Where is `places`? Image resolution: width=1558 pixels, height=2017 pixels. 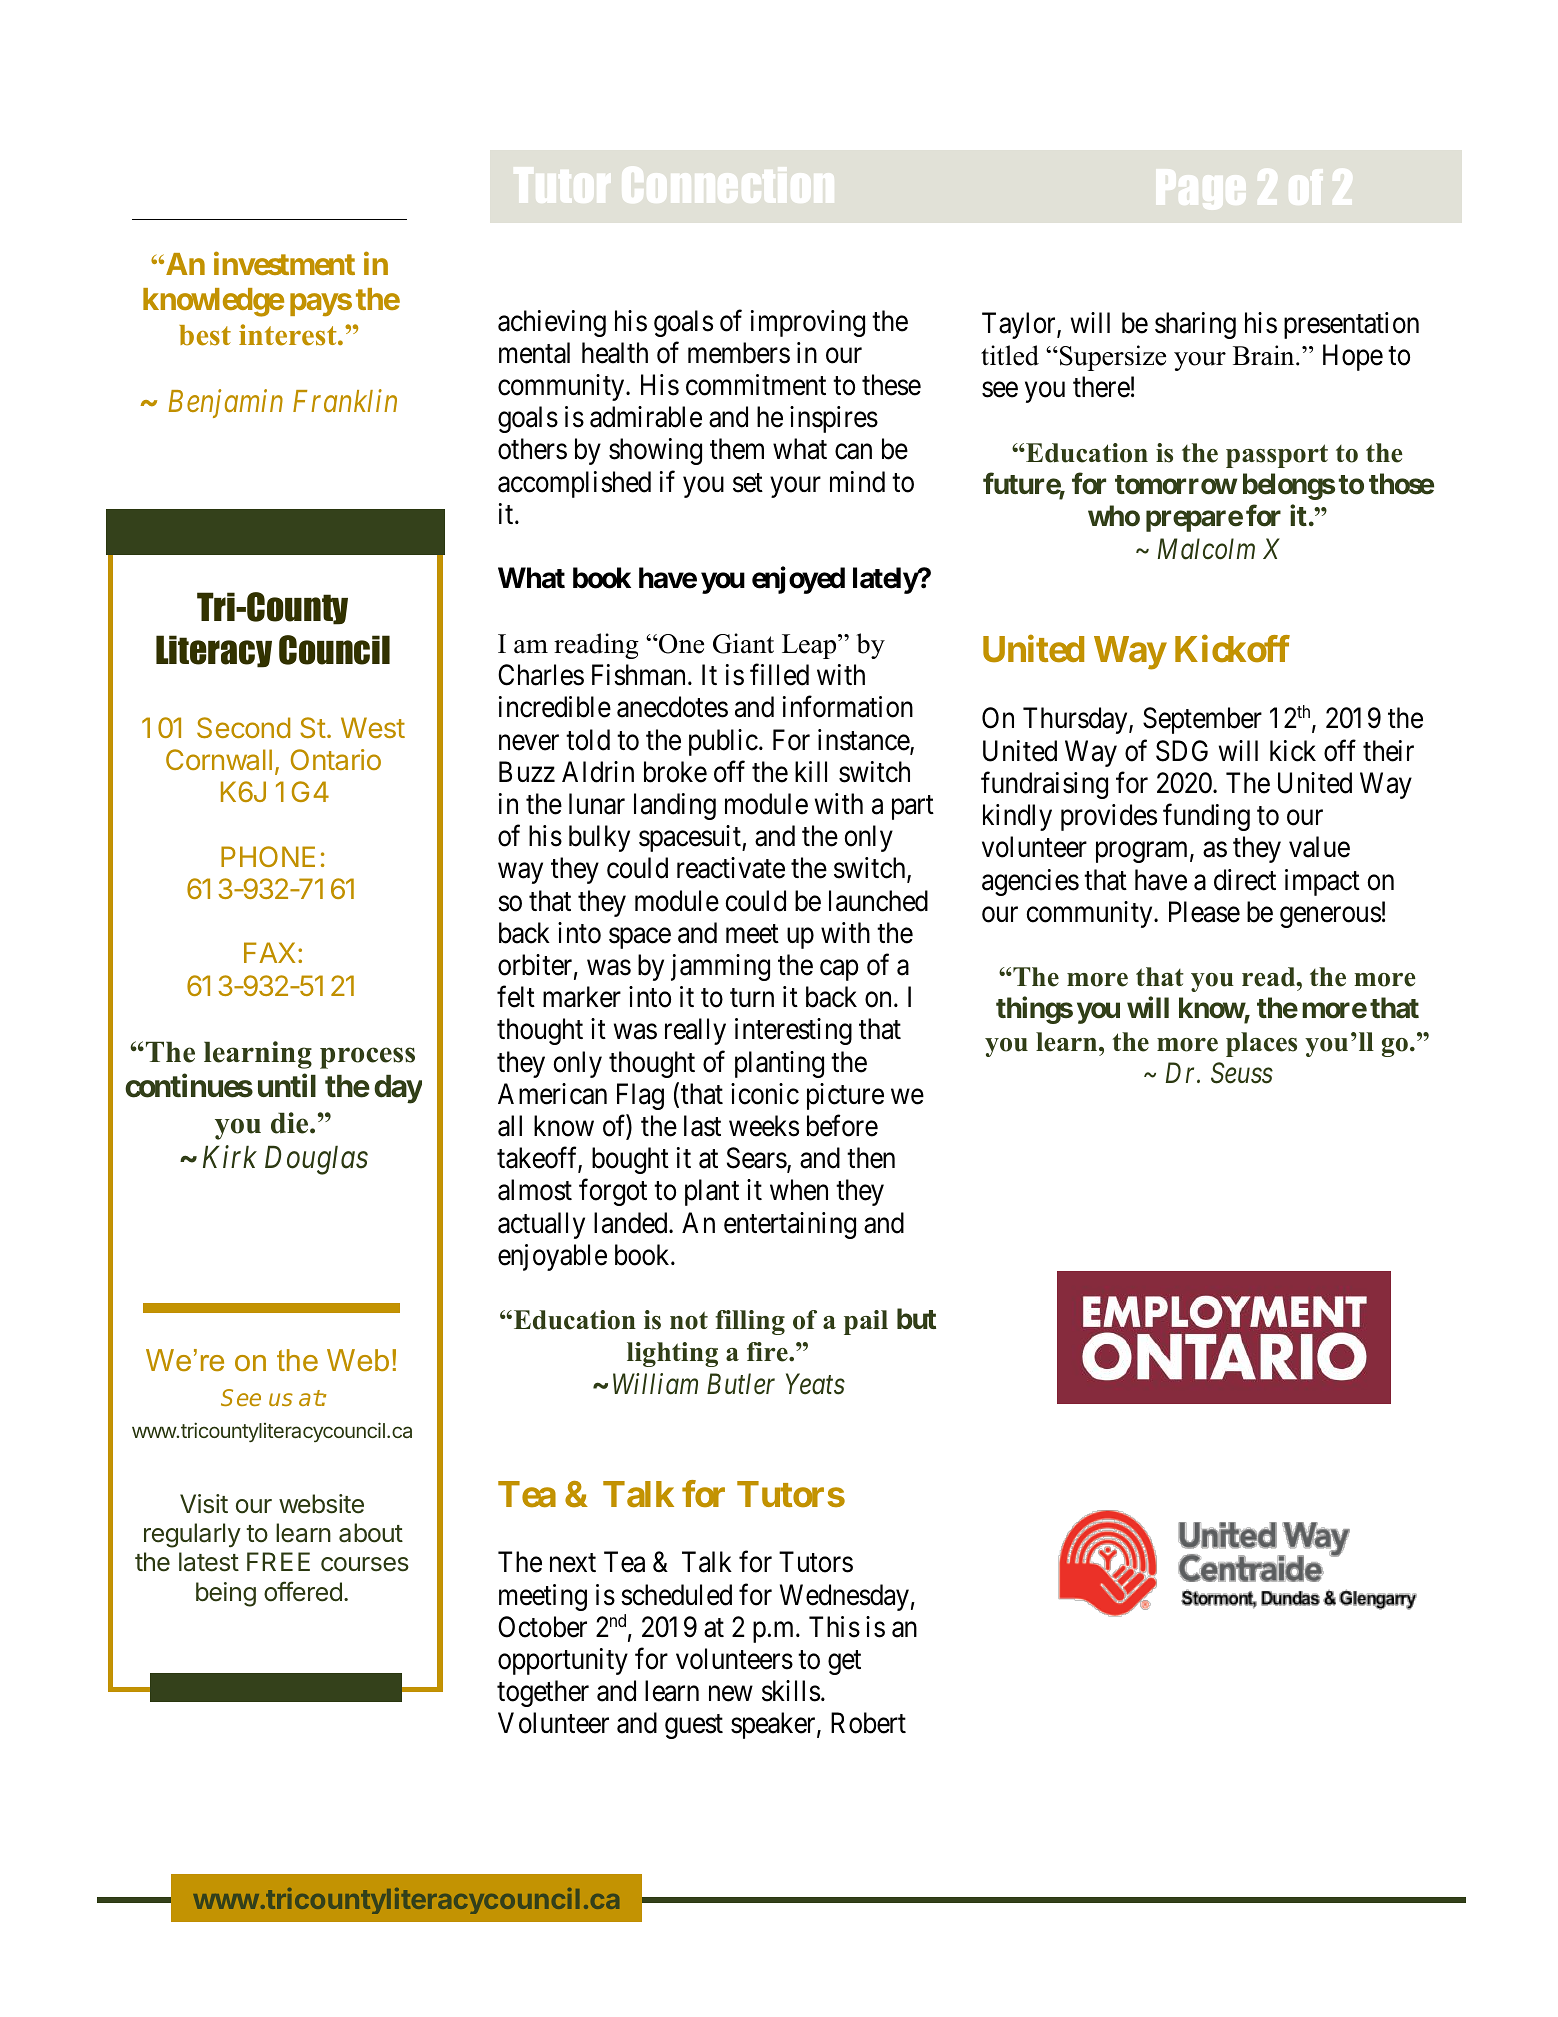
places is located at coordinates (1261, 1044).
